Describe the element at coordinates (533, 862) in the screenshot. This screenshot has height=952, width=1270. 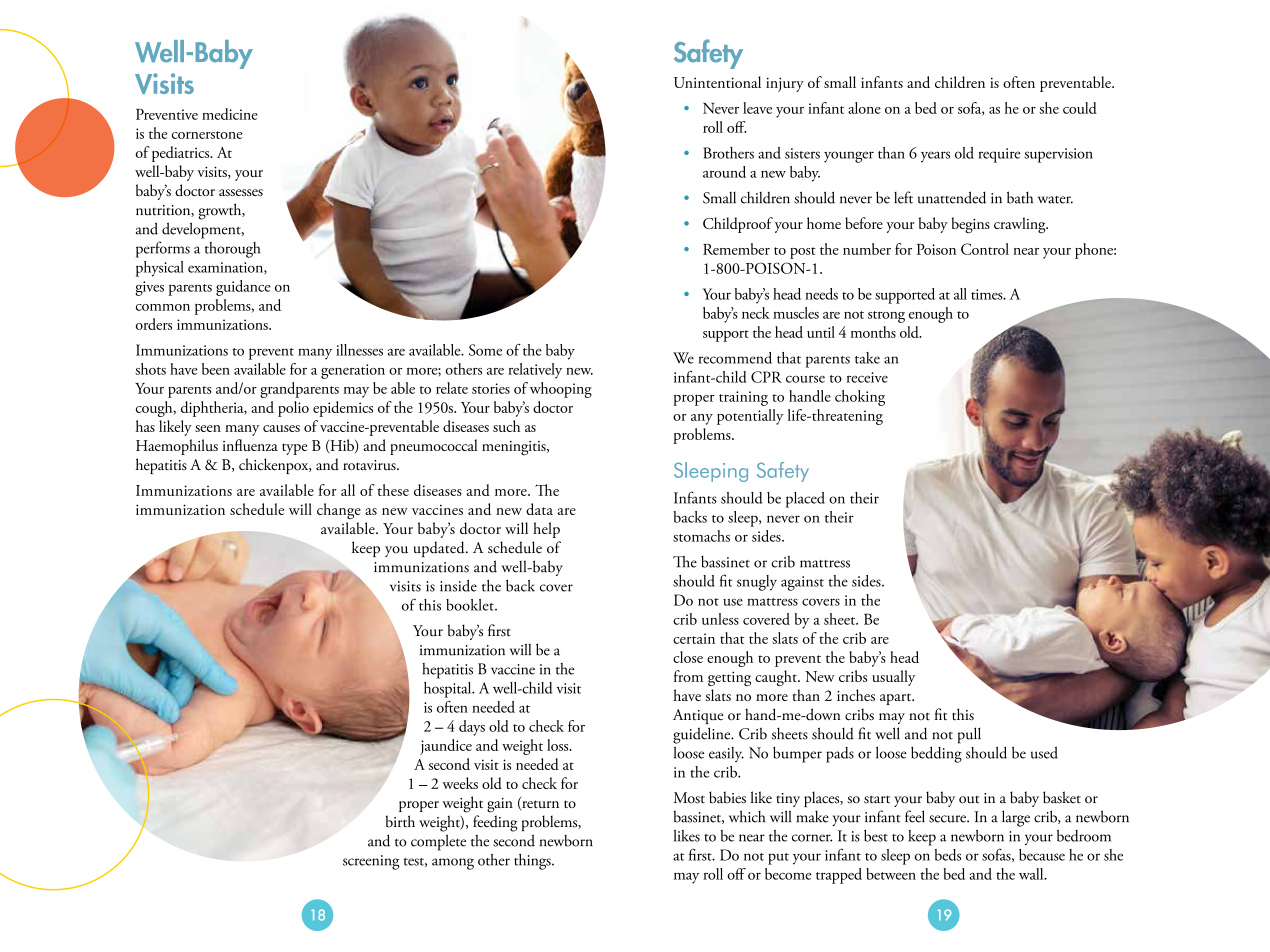
I see `things` at that location.
